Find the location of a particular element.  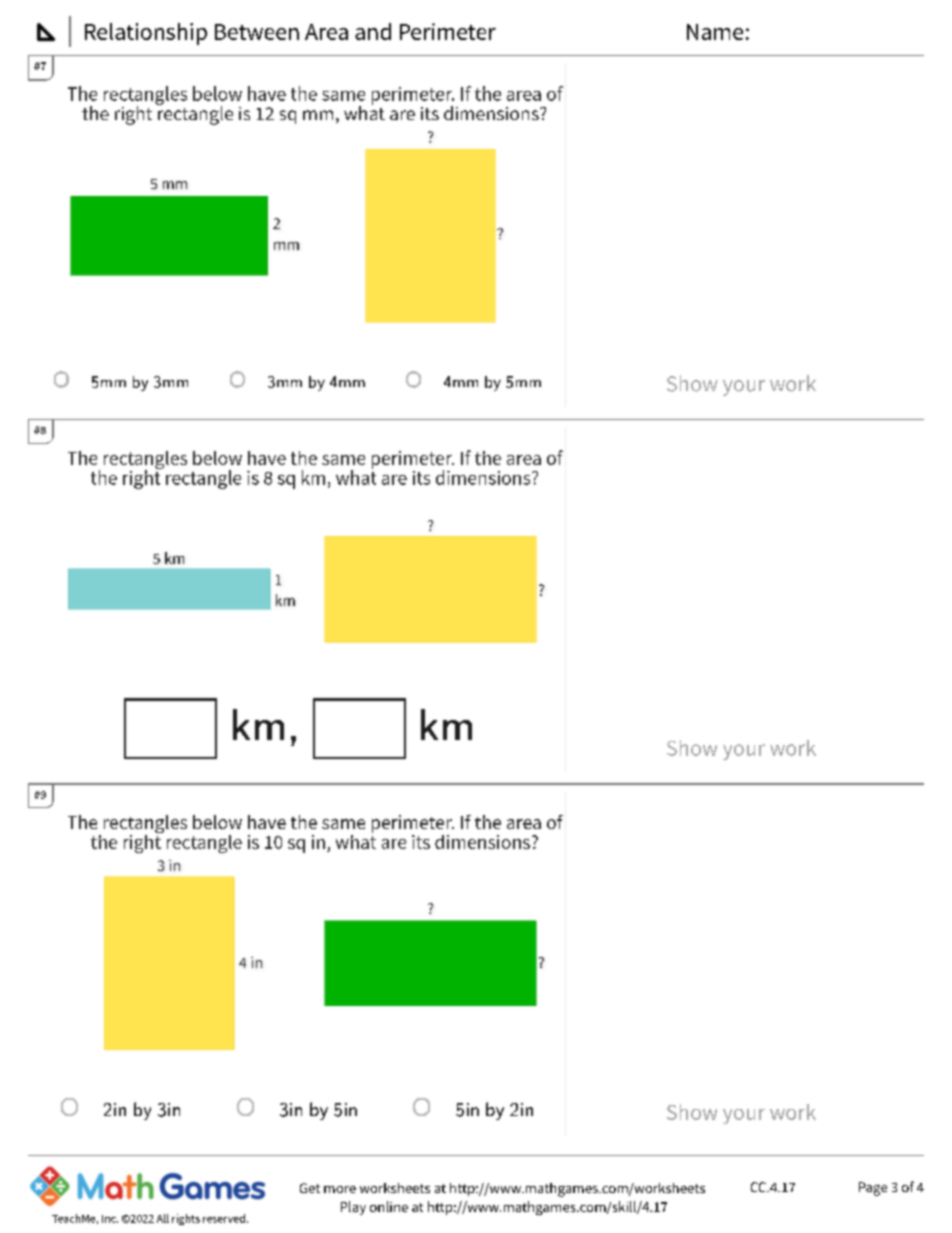

Play is located at coordinates (353, 1208).
